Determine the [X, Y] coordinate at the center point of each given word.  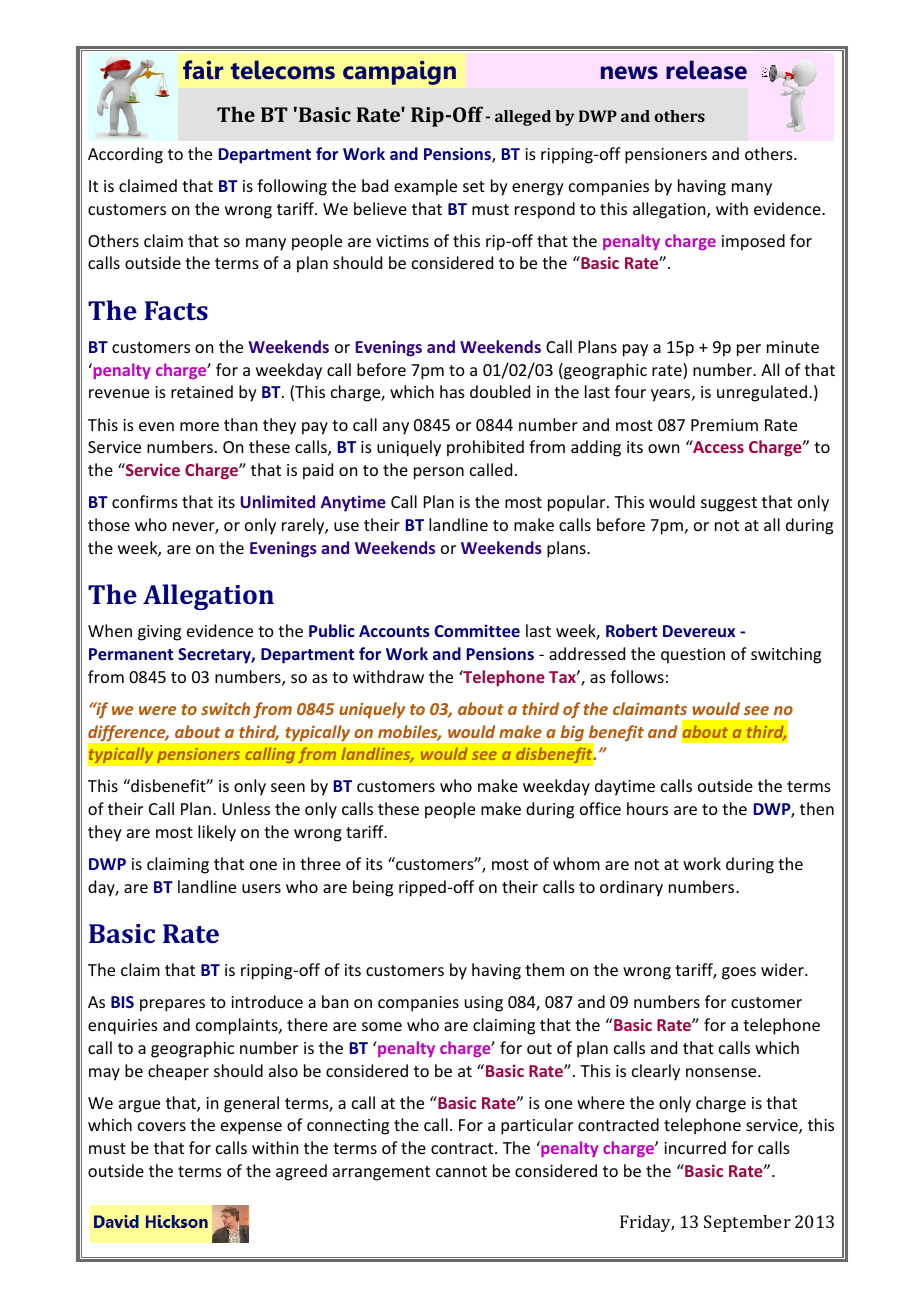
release [706, 70]
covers [162, 1126]
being [373, 888]
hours [647, 808]
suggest [729, 504]
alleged [523, 118]
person [439, 473]
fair [203, 70]
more [199, 426]
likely [217, 833]
